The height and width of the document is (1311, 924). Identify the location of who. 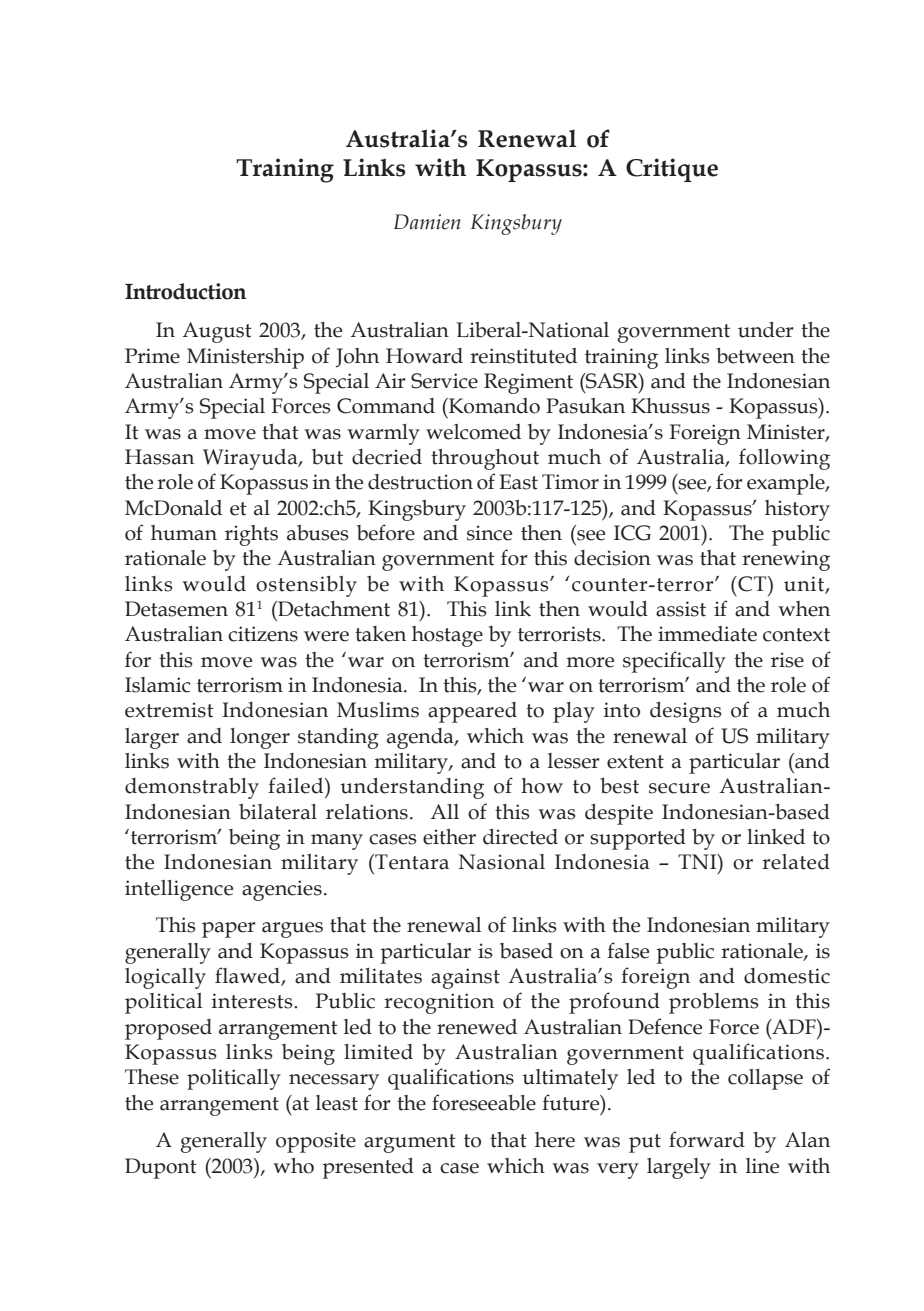
(293, 1166).
